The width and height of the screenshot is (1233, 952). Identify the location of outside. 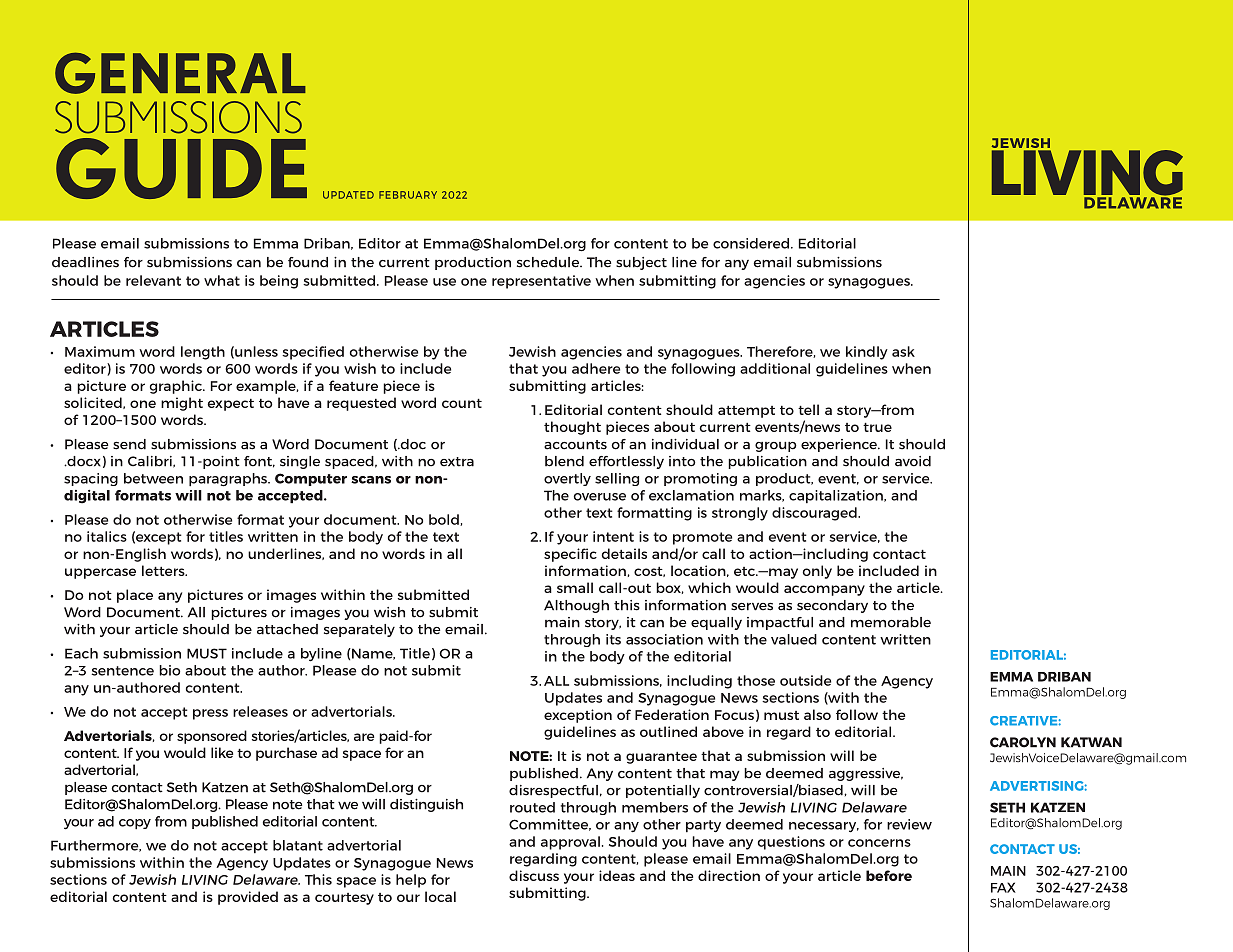
(805, 680).
